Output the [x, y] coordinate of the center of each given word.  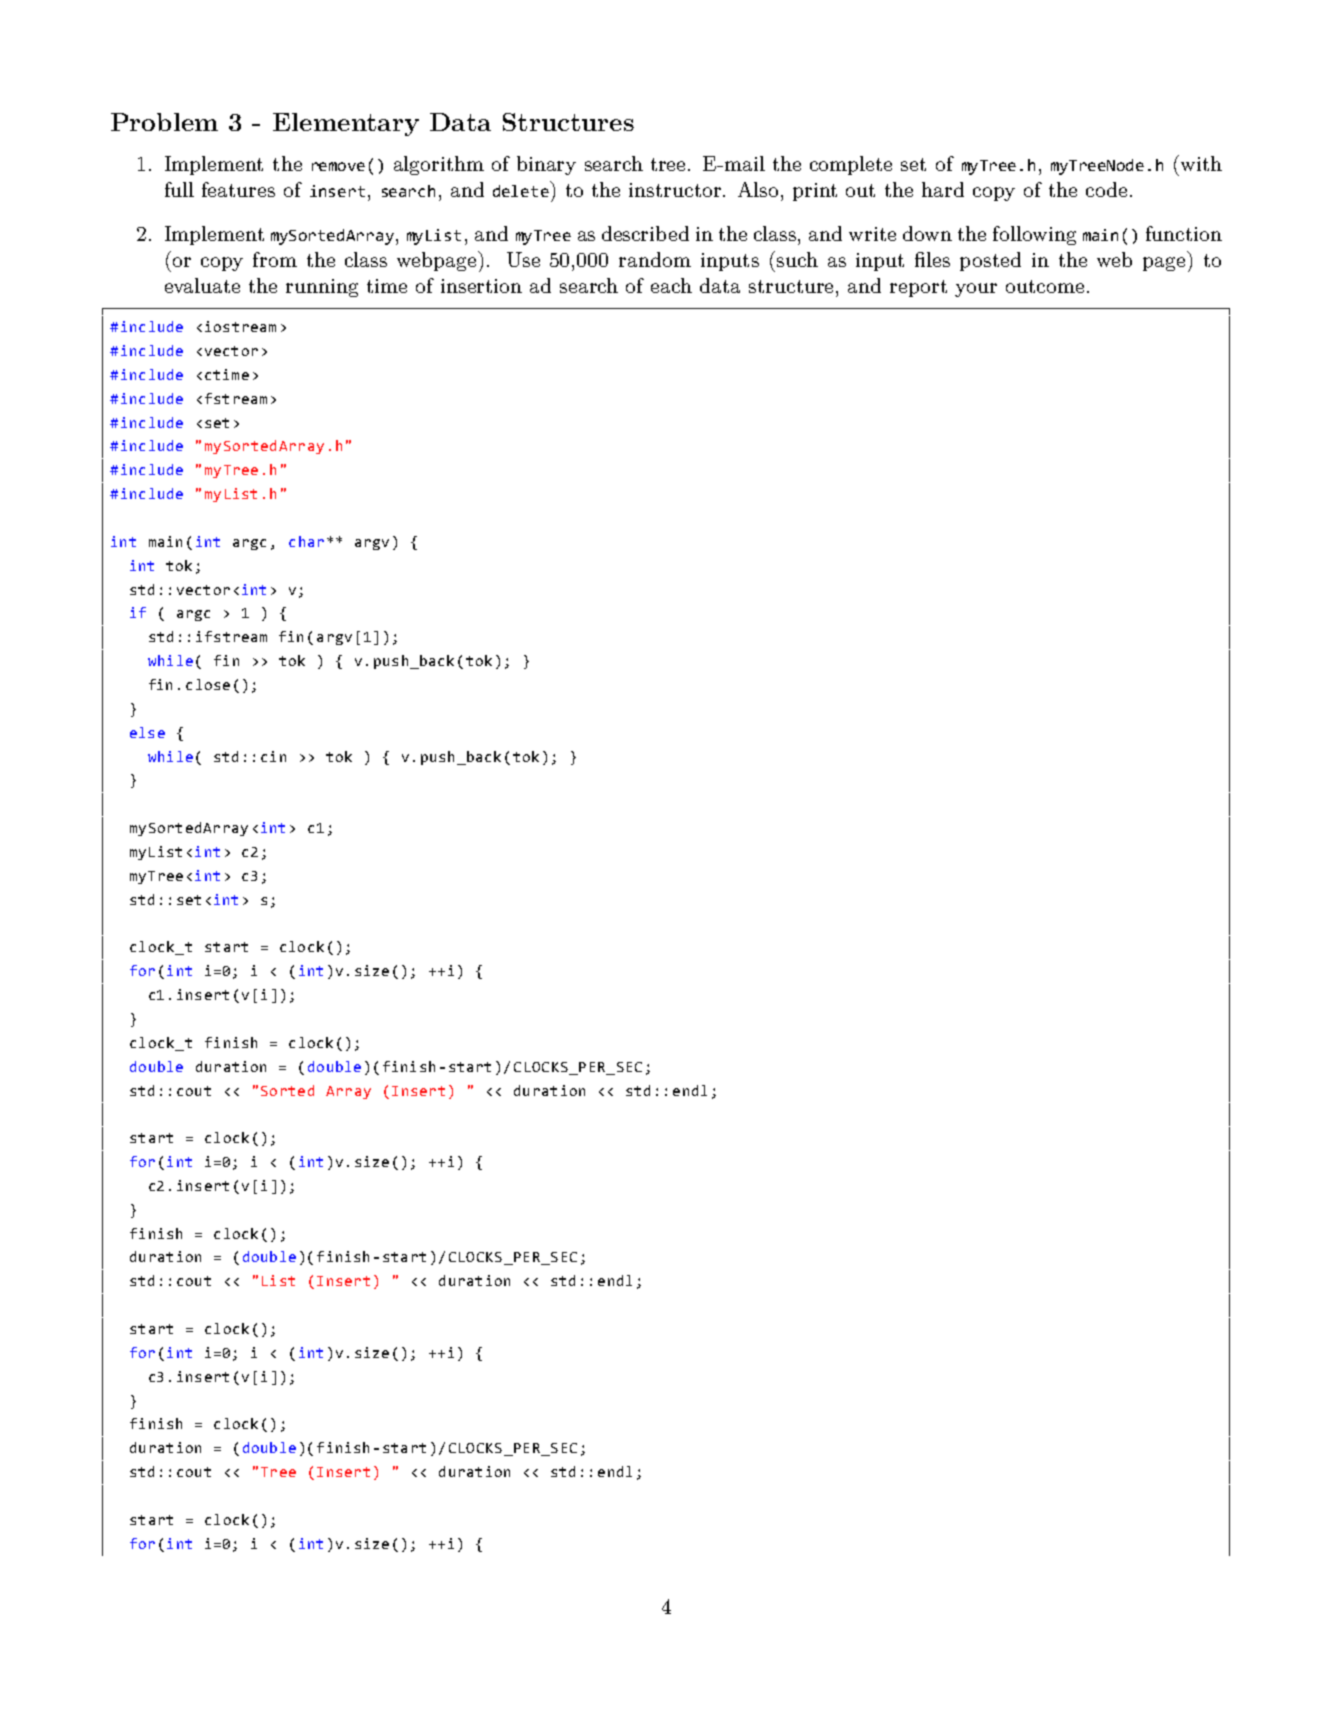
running [322, 288]
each [671, 285]
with [1200, 163]
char [306, 541]
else [147, 732]
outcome [1045, 286]
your [976, 290]
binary [546, 165]
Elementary [346, 124]
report [918, 288]
